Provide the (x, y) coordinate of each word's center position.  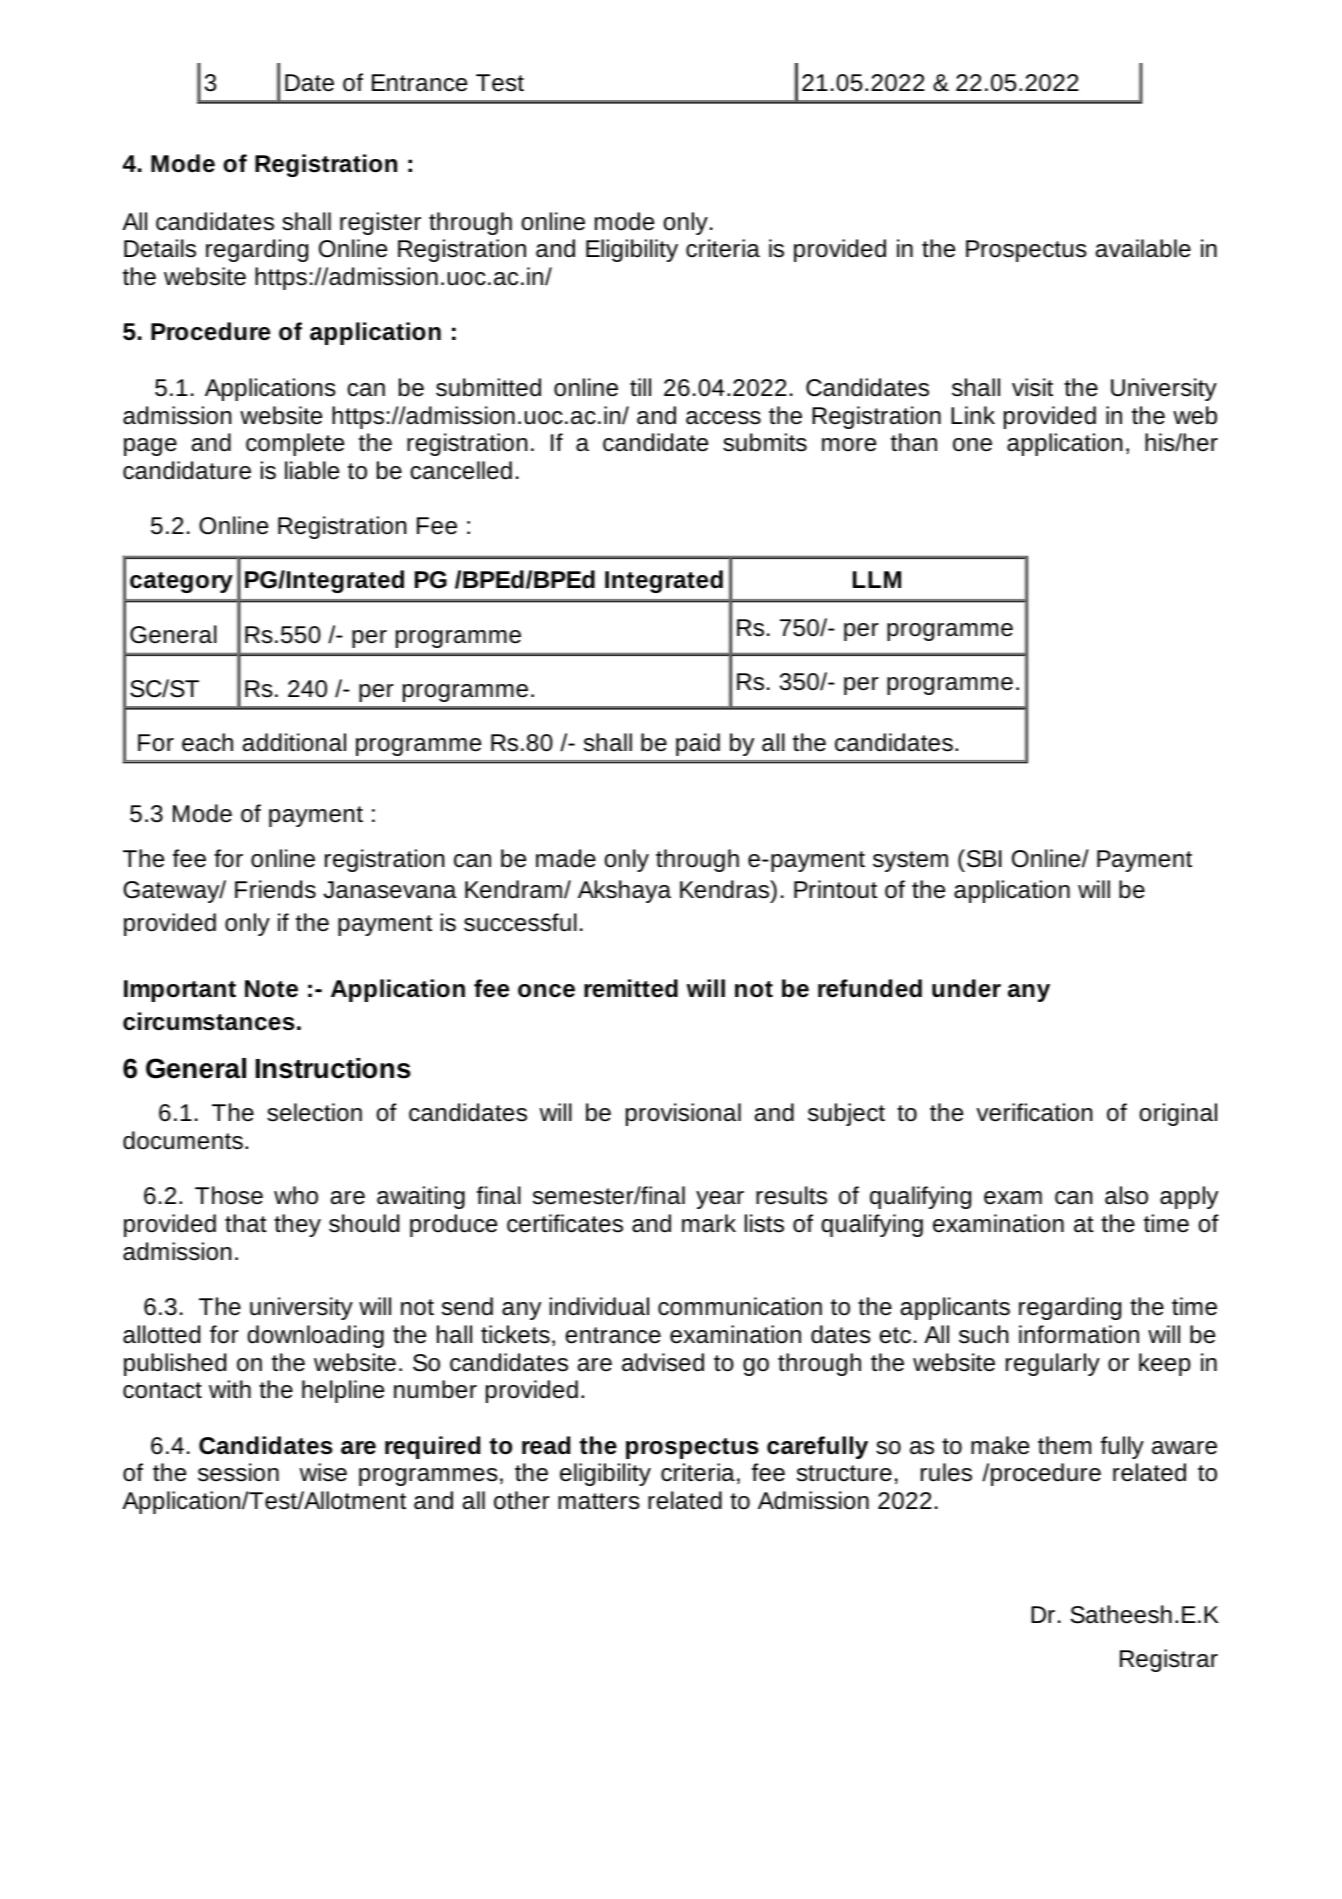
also (1126, 1195)
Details (160, 248)
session (238, 1472)
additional (294, 742)
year (720, 1200)
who (296, 1195)
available (1143, 248)
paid (698, 744)
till (640, 387)
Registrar (1169, 1660)
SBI (983, 858)
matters (599, 1501)
